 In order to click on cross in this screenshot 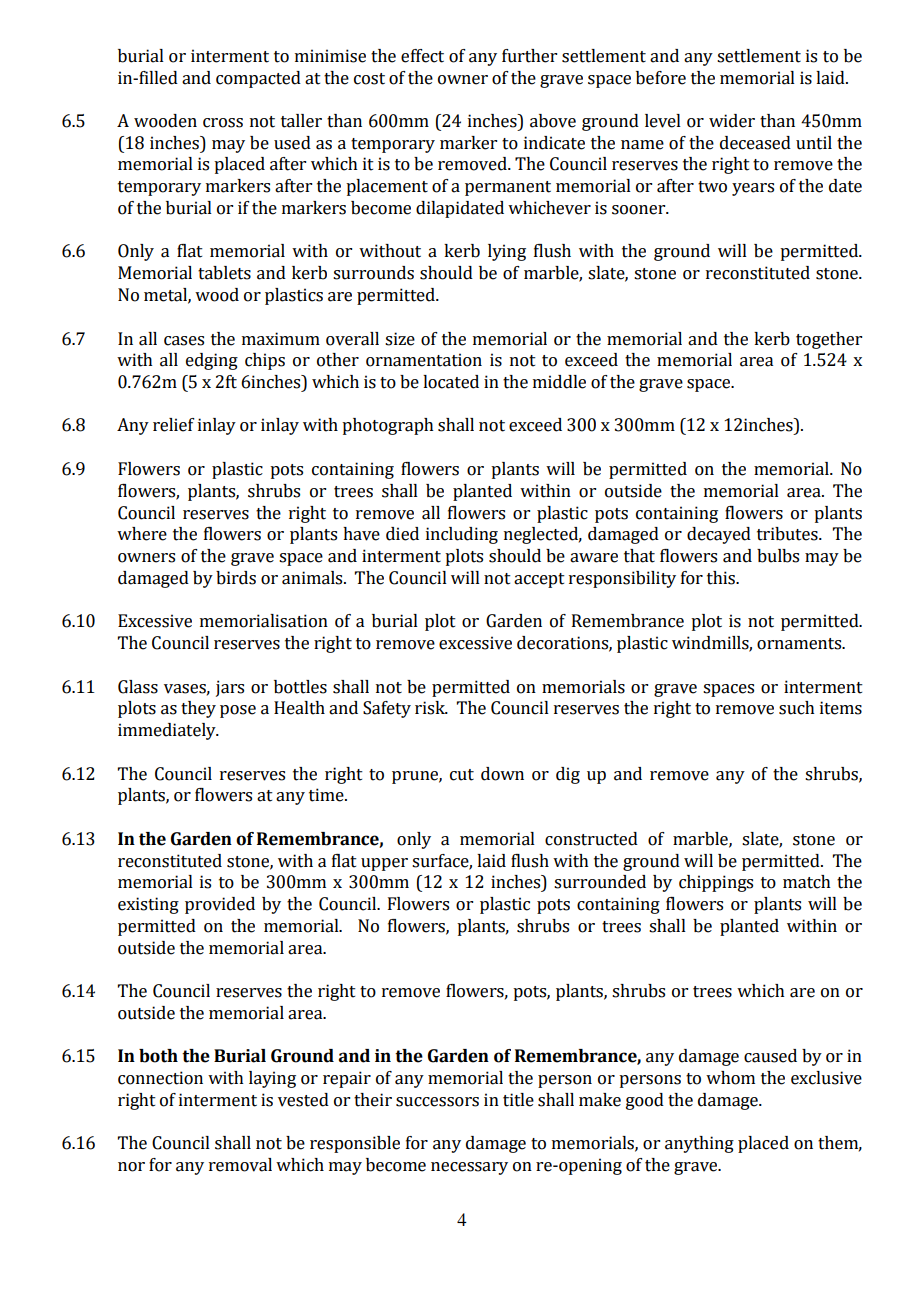, I will do `click(223, 123)`.
